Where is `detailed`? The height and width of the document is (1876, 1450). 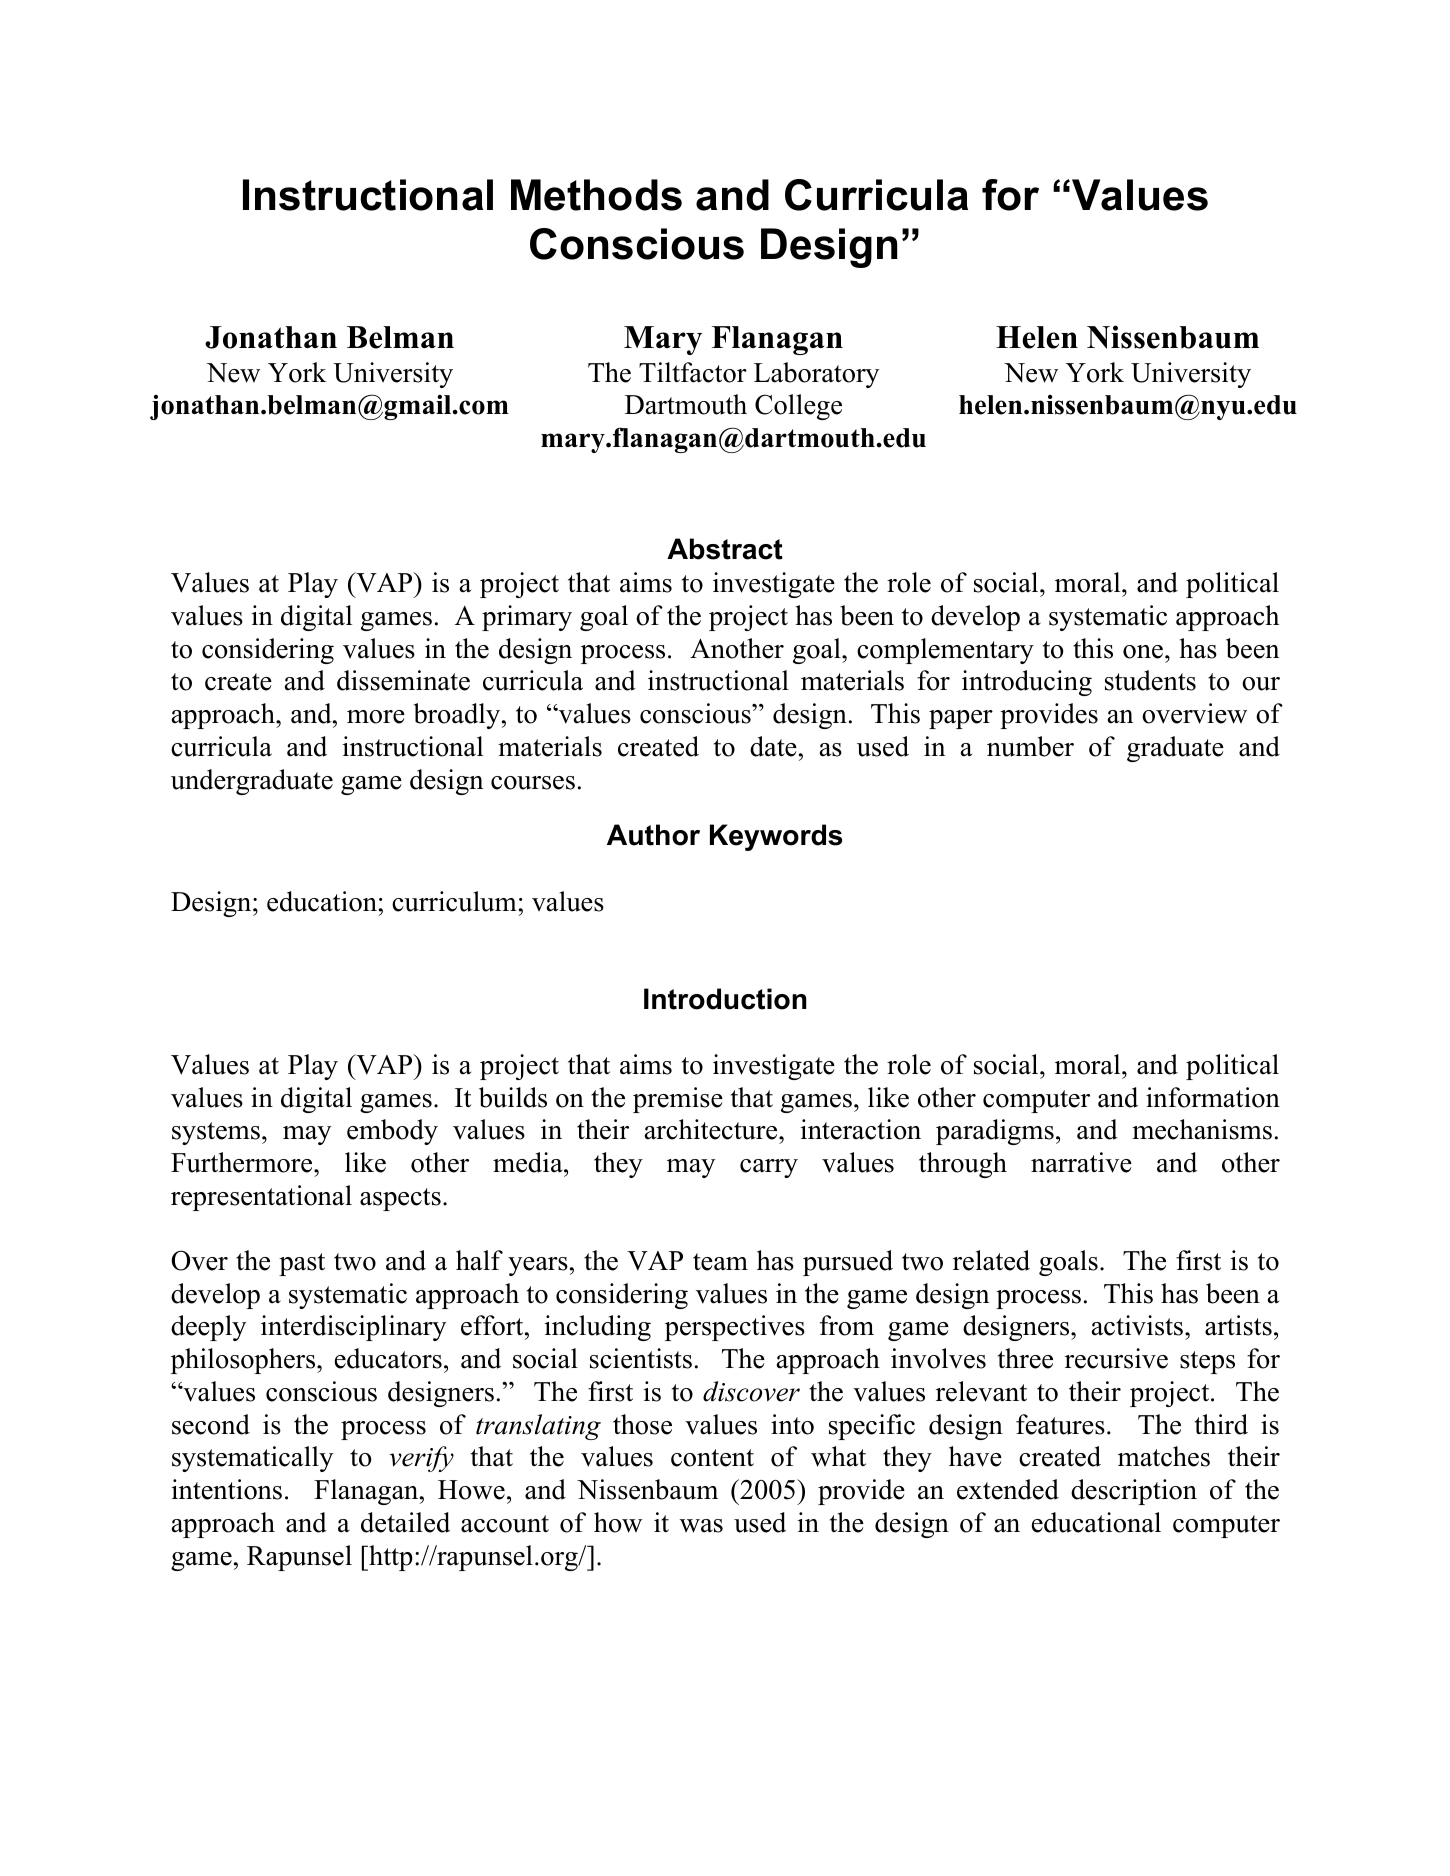
detailed is located at coordinates (405, 1522).
